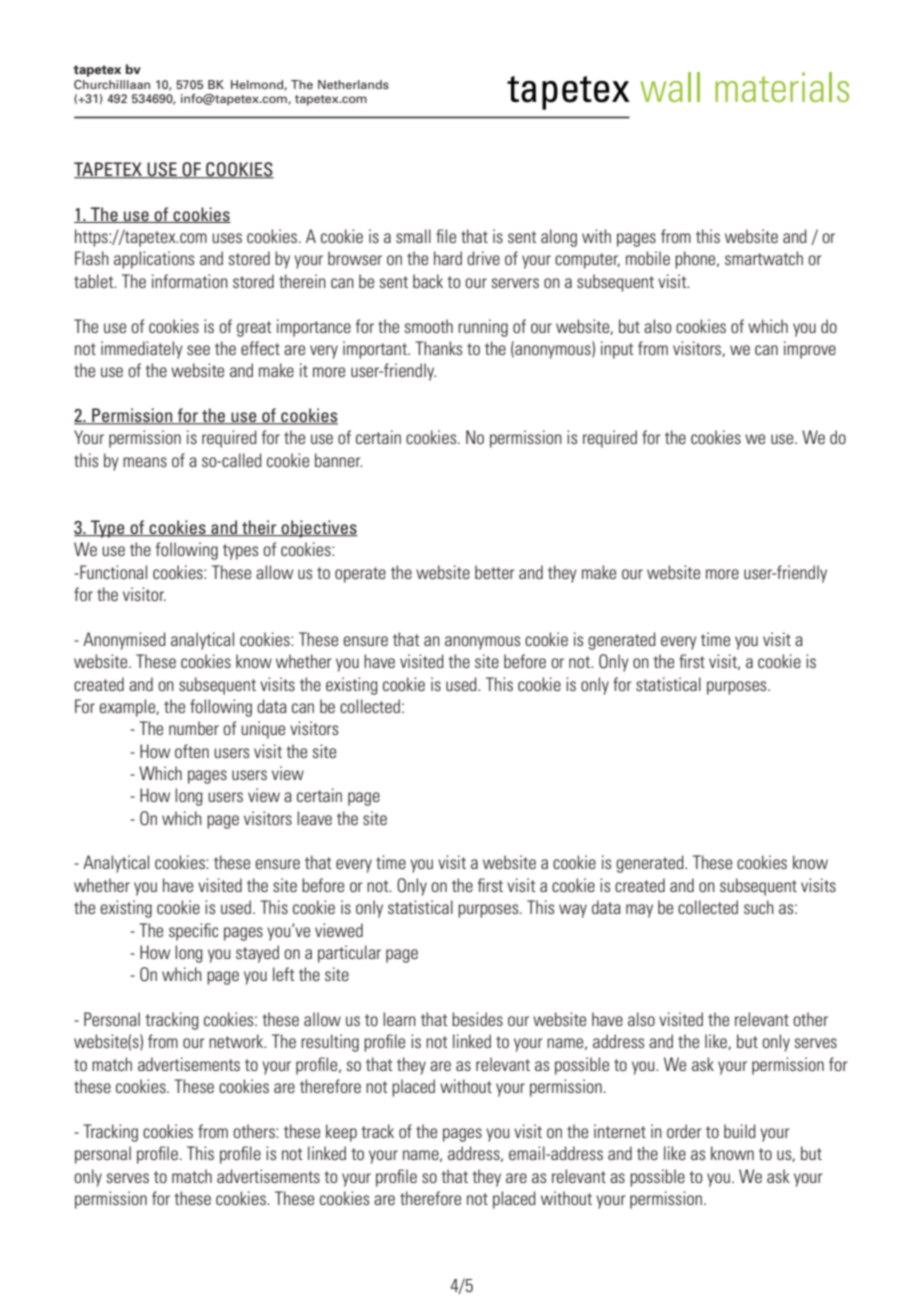 Image resolution: width=924 pixels, height=1308 pixels. Describe the element at coordinates (353, 84) in the page. I see `Netherlands` at that location.
